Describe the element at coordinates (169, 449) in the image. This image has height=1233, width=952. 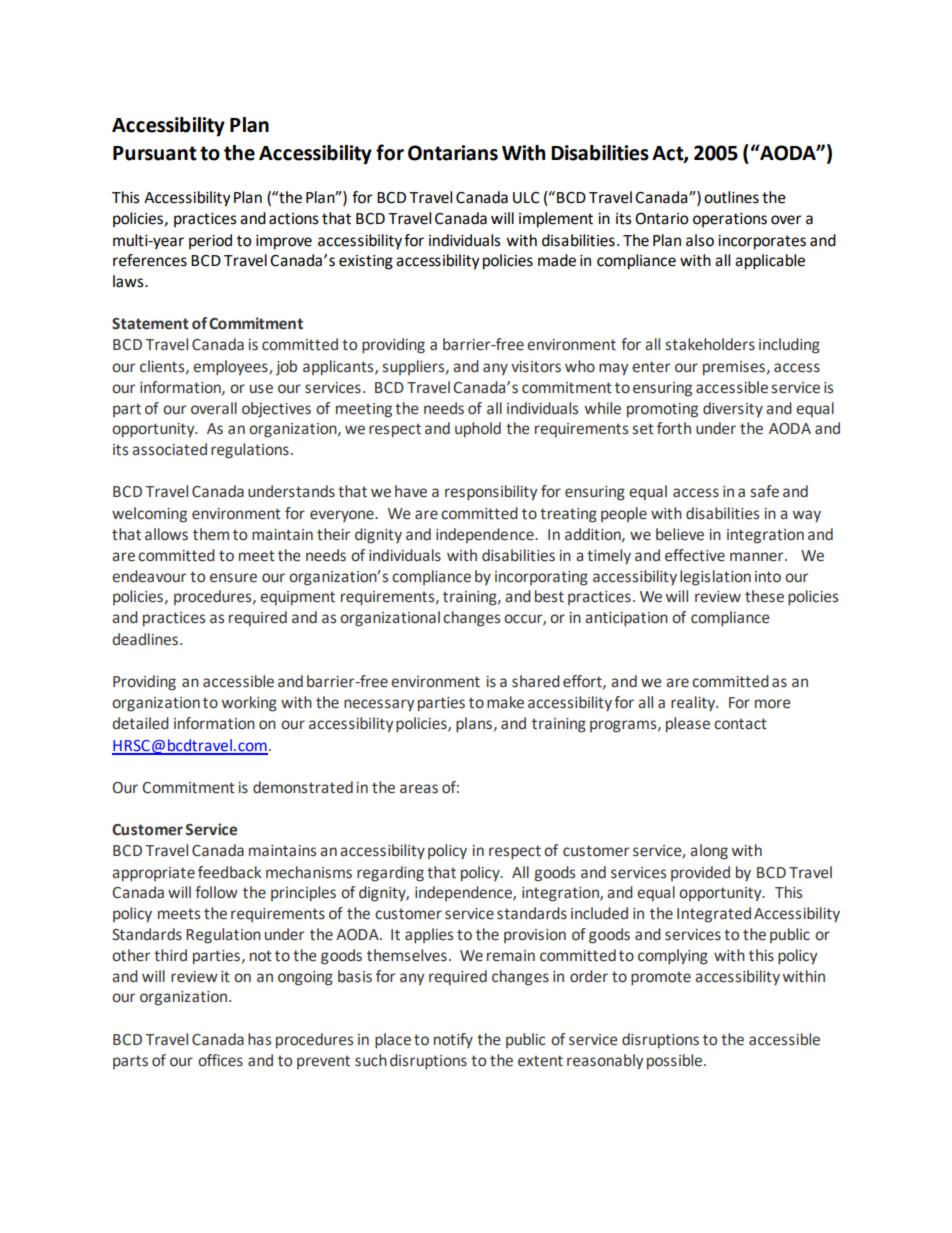
I see `associated` at that location.
